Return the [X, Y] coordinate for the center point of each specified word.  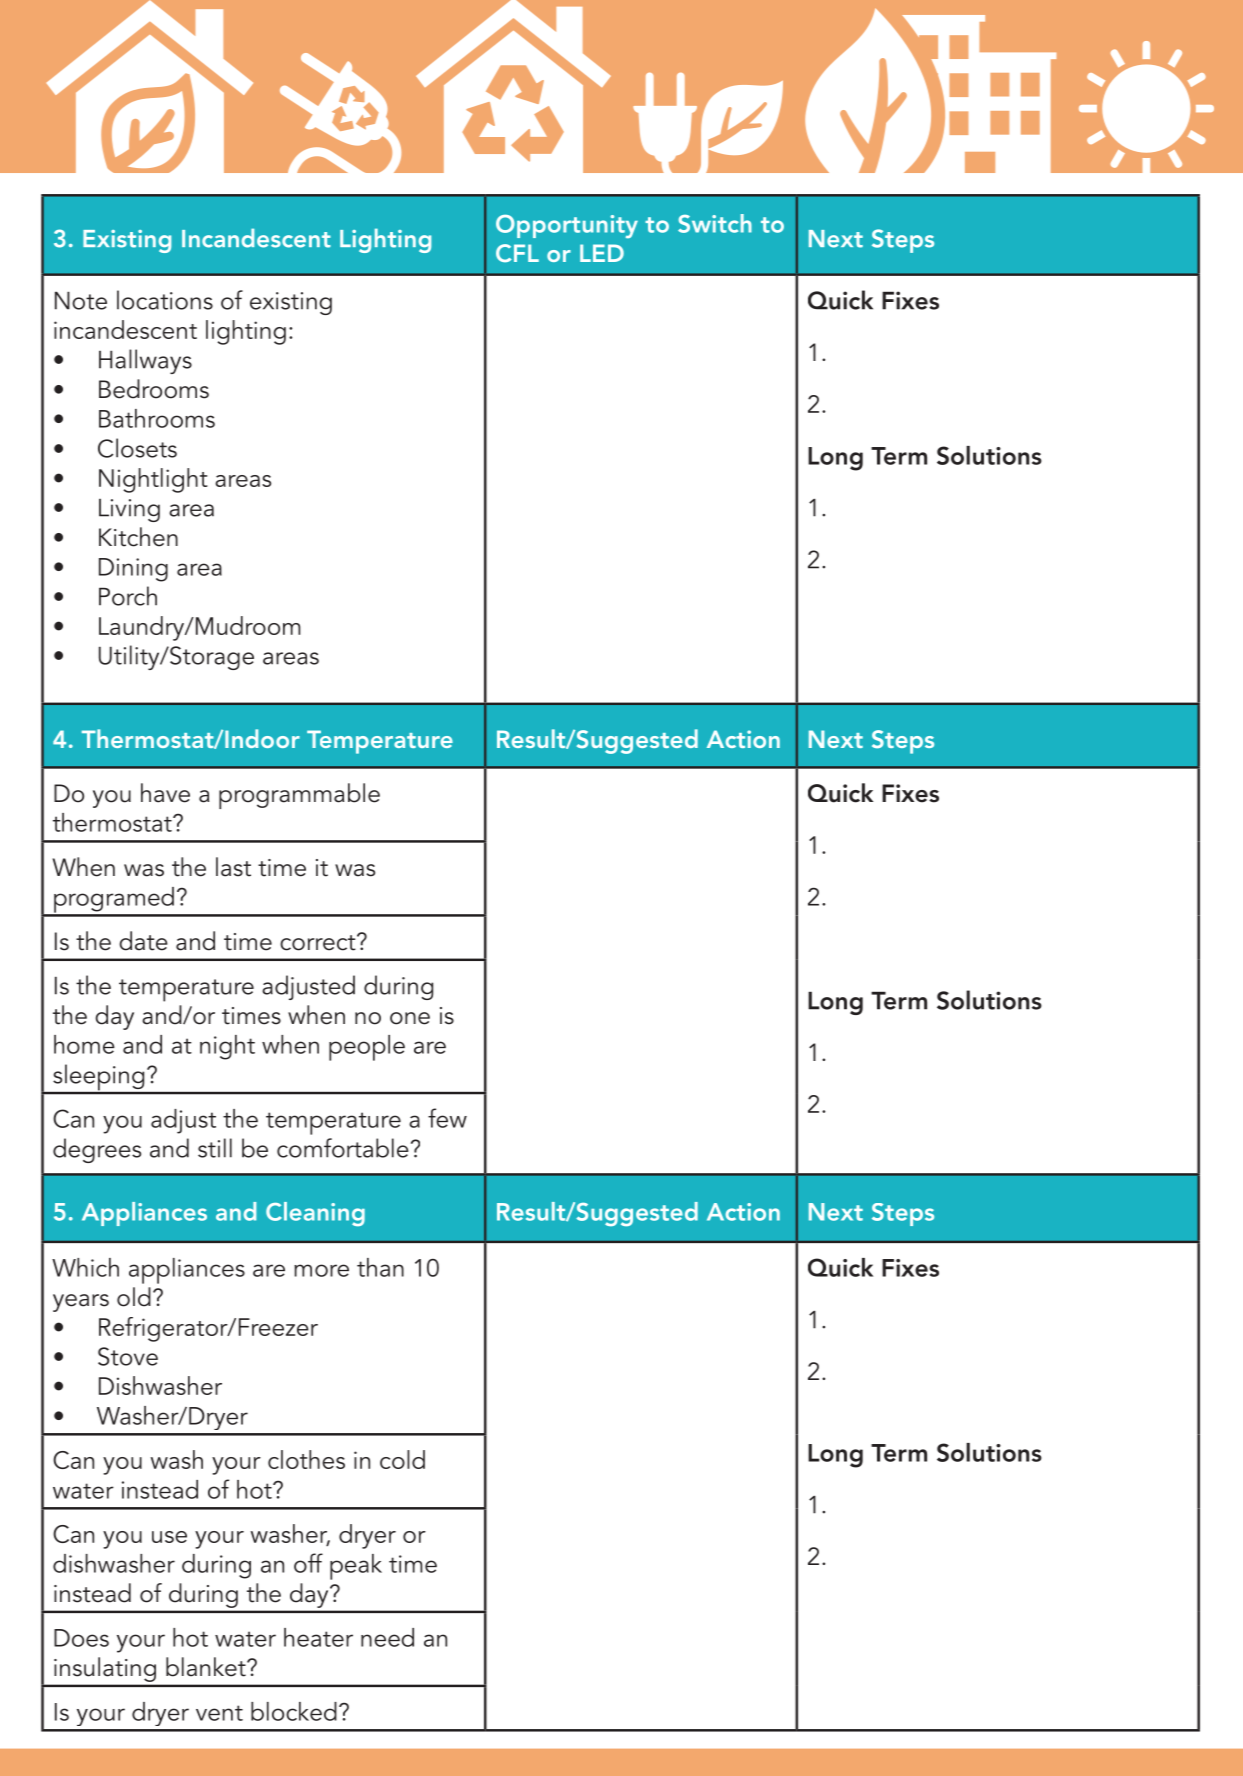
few [447, 1118]
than [380, 1267]
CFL [517, 253]
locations [165, 300]
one [410, 1018]
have [165, 793]
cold [402, 1459]
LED [602, 253]
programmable [299, 796]
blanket [207, 1667]
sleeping [99, 1079]
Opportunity [567, 226]
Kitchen [138, 537]
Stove [128, 1356]
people [367, 1048]
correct [319, 942]
